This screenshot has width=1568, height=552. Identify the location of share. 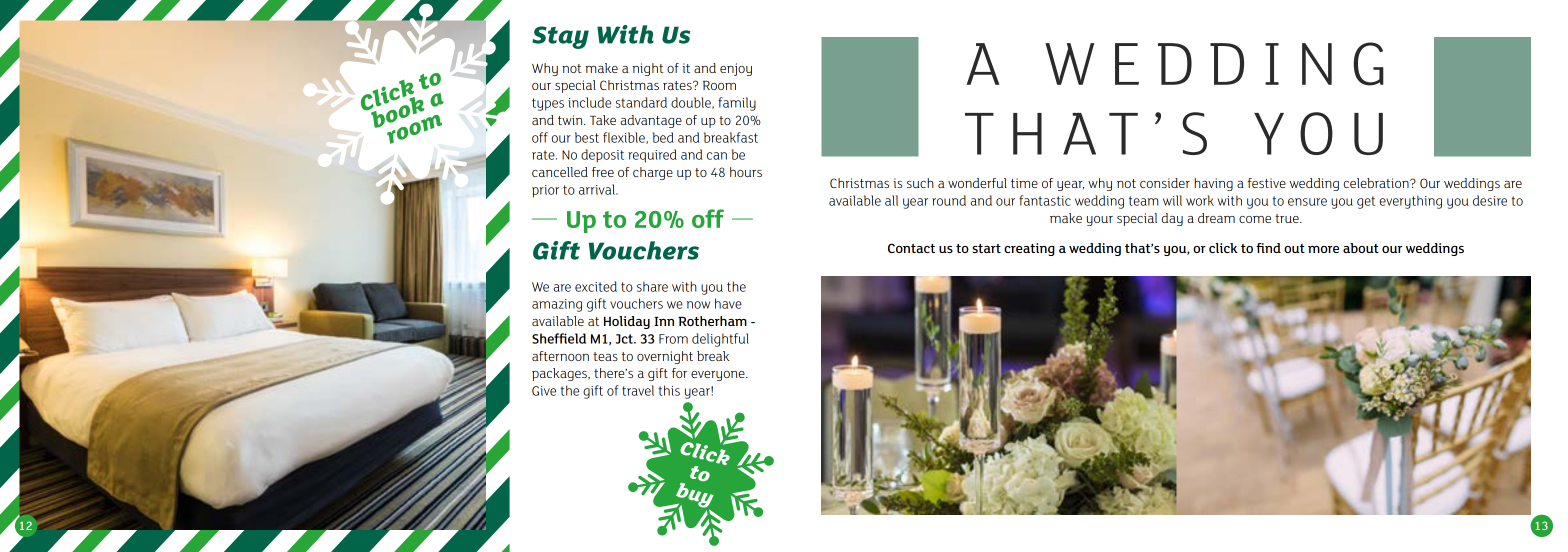
(652, 286).
